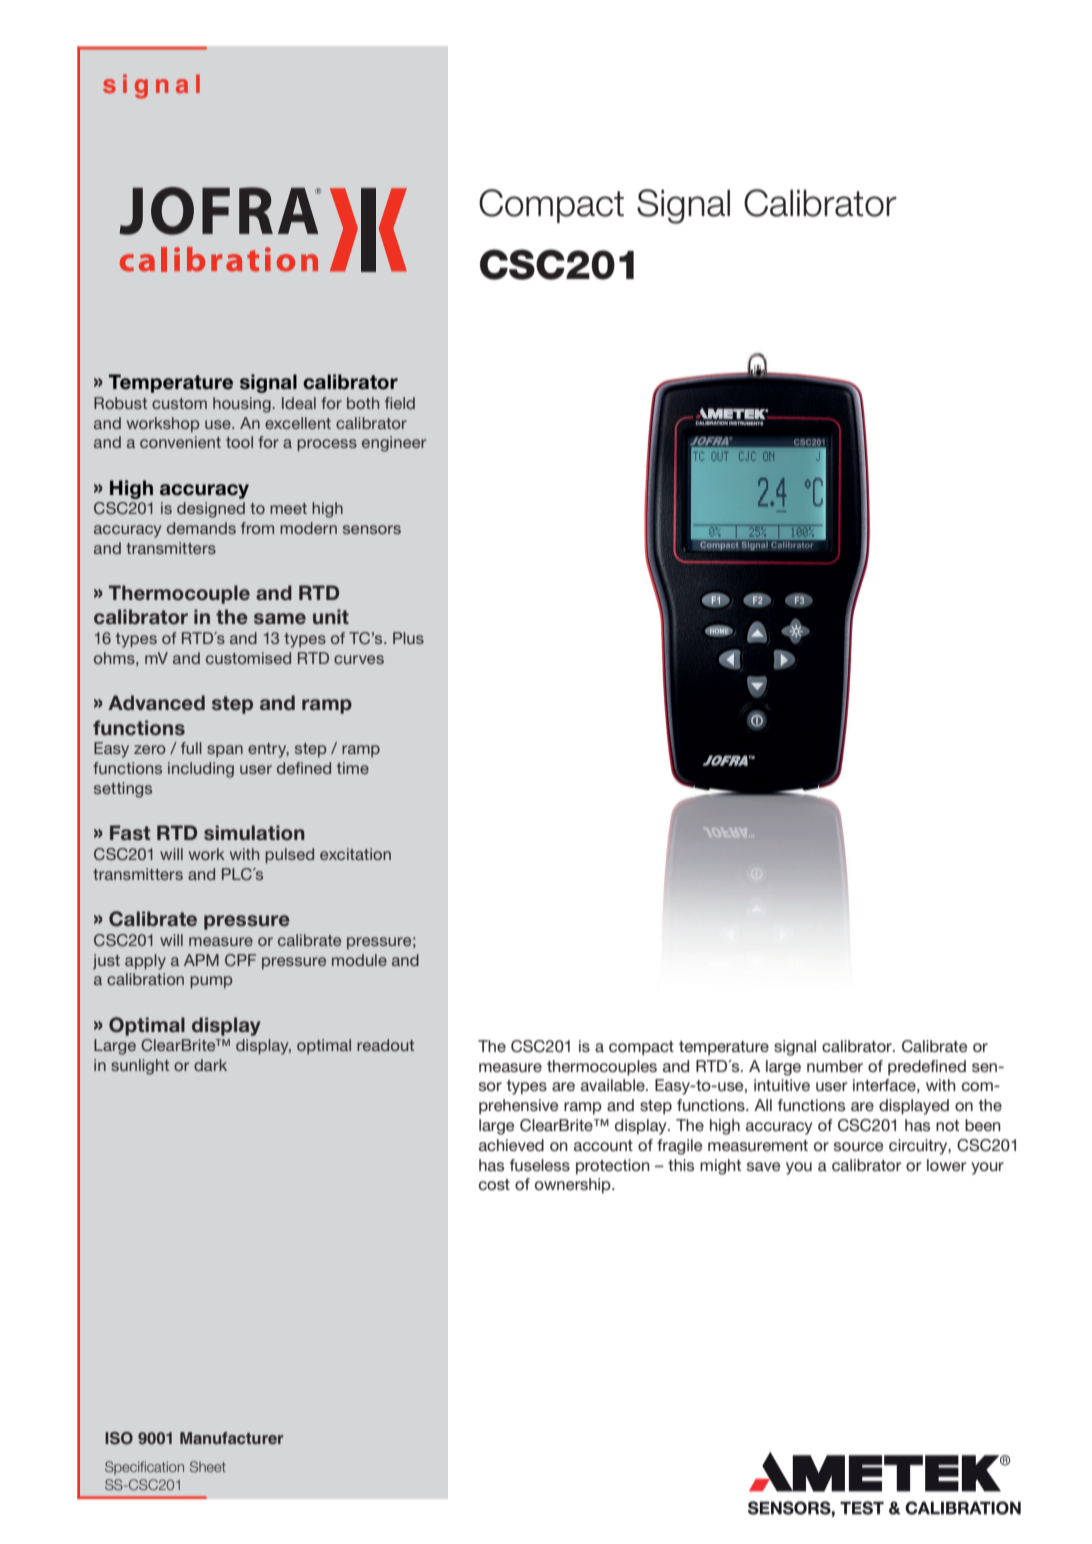 The height and width of the screenshot is (1544, 1092). I want to click on number, so click(835, 1066).
